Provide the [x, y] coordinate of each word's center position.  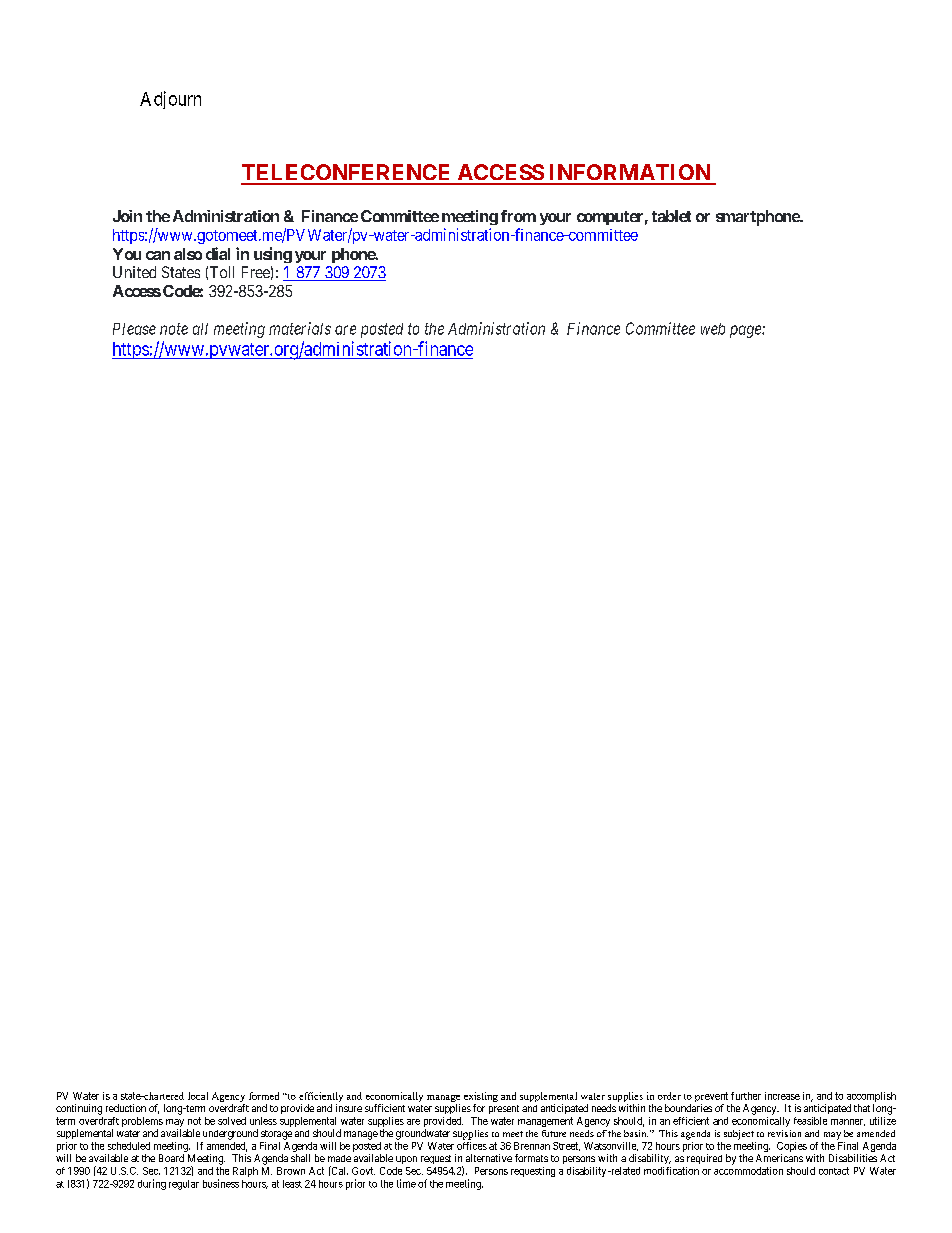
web [713, 329]
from [518, 216]
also [188, 254]
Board [171, 1158]
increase [782, 1096]
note [174, 329]
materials [300, 328]
